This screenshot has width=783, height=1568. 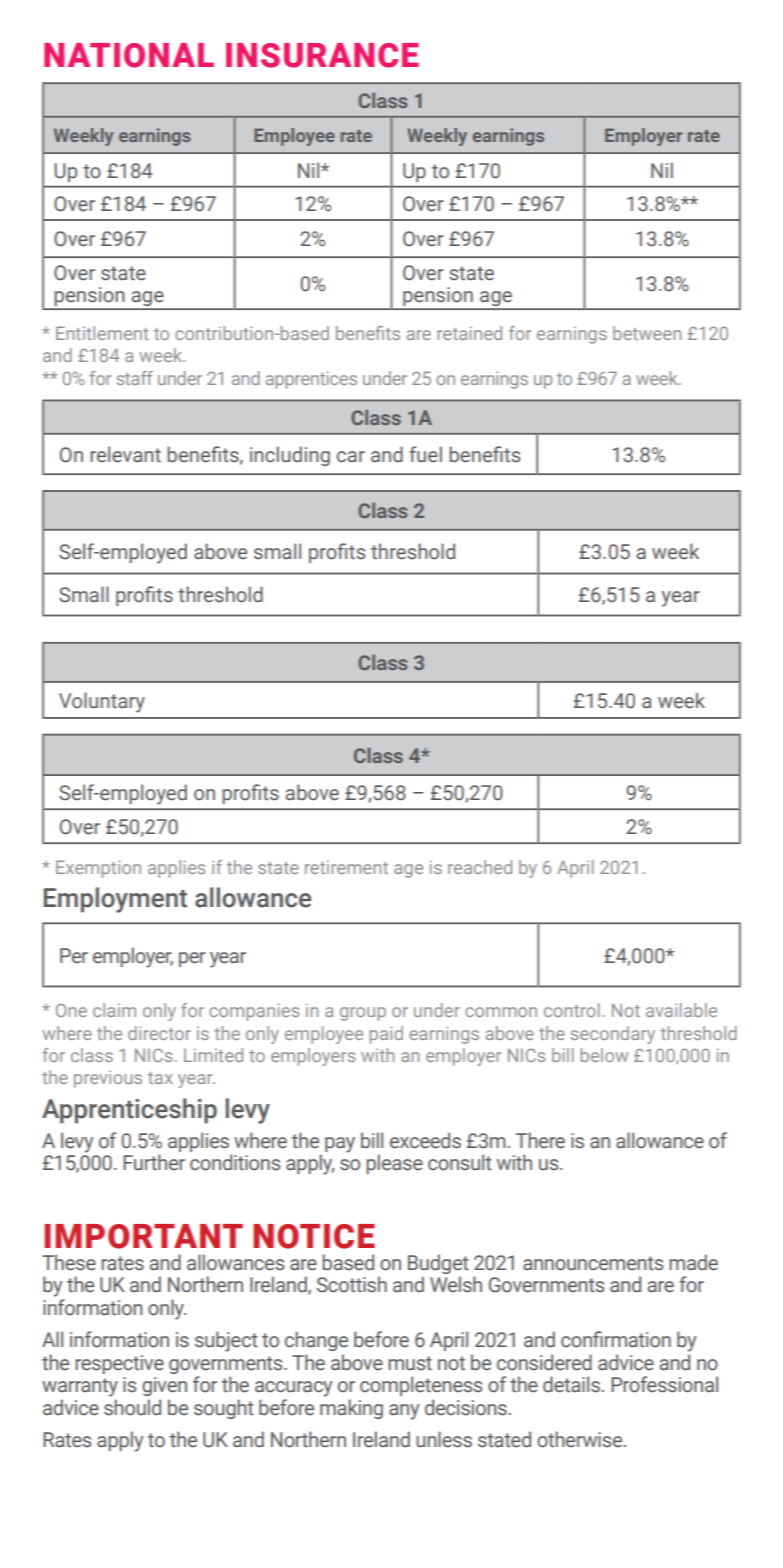 What do you see at coordinates (346, 867) in the screenshot?
I see `retirement` at bounding box center [346, 867].
